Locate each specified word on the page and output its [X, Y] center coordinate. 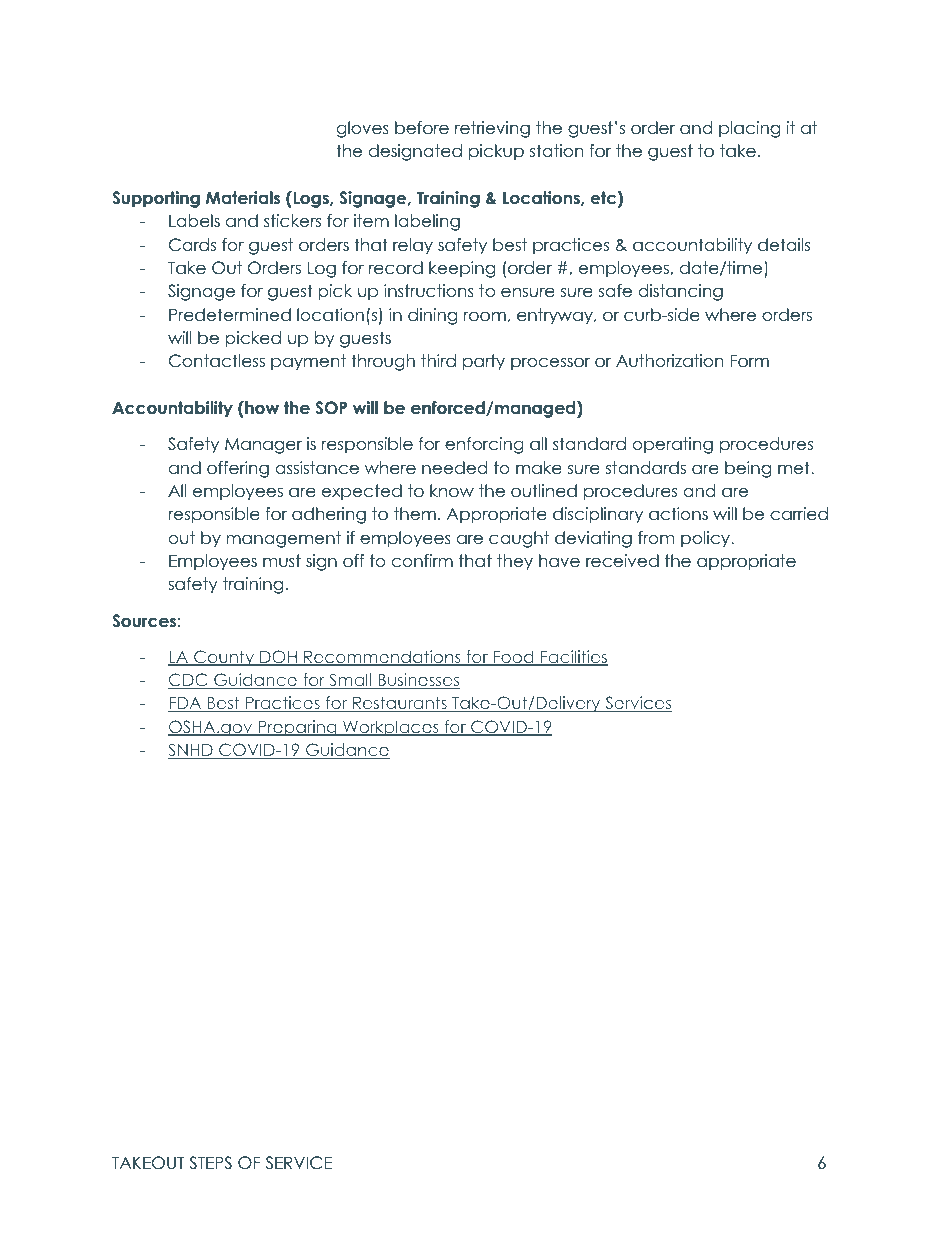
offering [238, 469]
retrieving [492, 129]
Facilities [573, 658]
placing [749, 129]
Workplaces [390, 728]
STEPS [210, 1163]
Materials [243, 198]
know [452, 491]
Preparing [297, 728]
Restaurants [400, 704]
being [748, 469]
